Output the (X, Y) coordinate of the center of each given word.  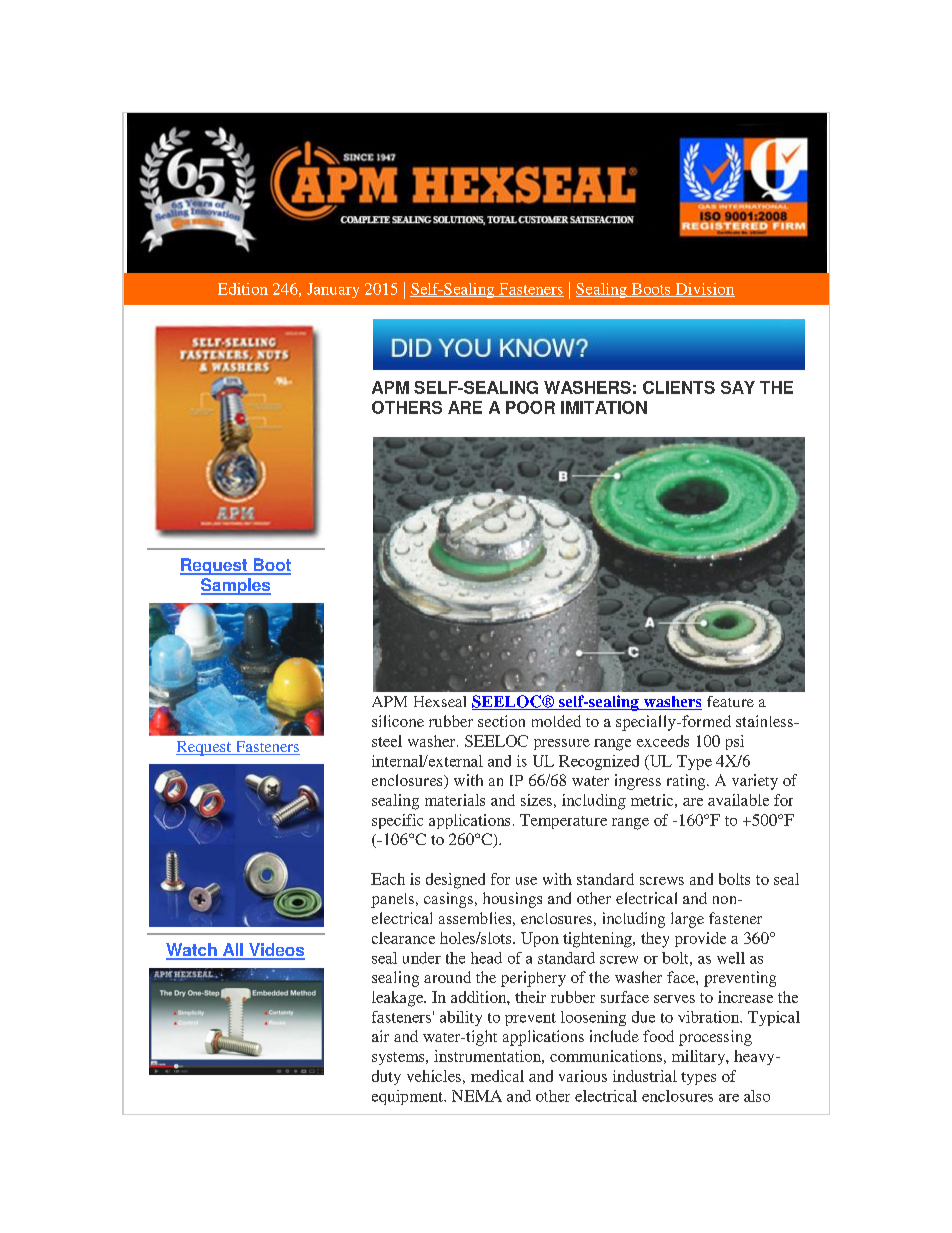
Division (704, 290)
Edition (243, 289)
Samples (236, 586)
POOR (530, 407)
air (380, 1036)
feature (730, 701)
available (738, 800)
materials (455, 800)
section (501, 721)
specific (397, 821)
